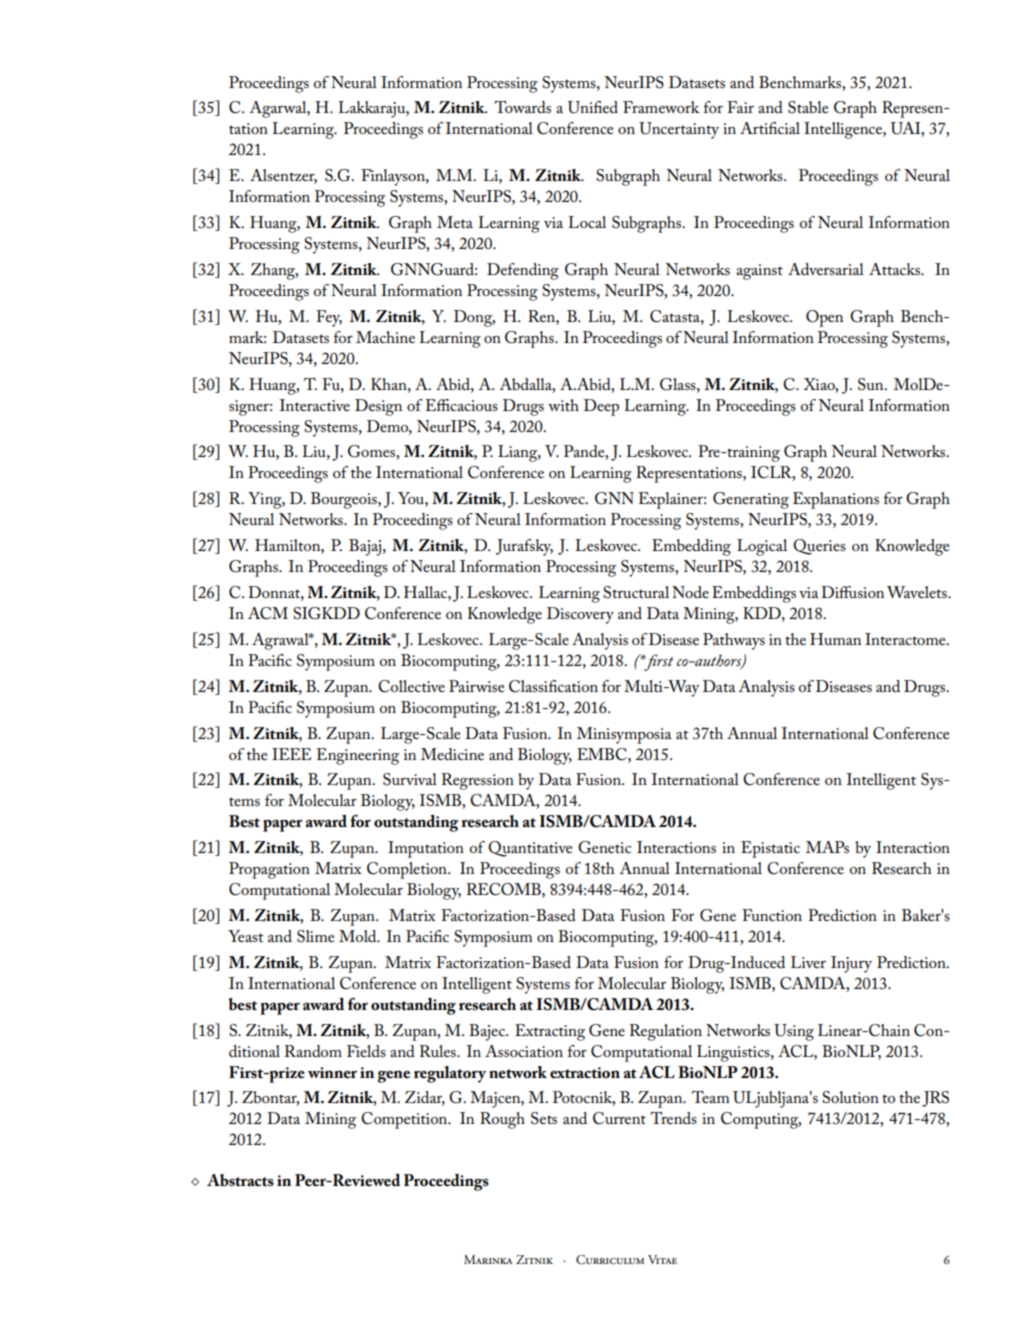  Describe the element at coordinates (411, 686) in the document. I see `Collective` at that location.
